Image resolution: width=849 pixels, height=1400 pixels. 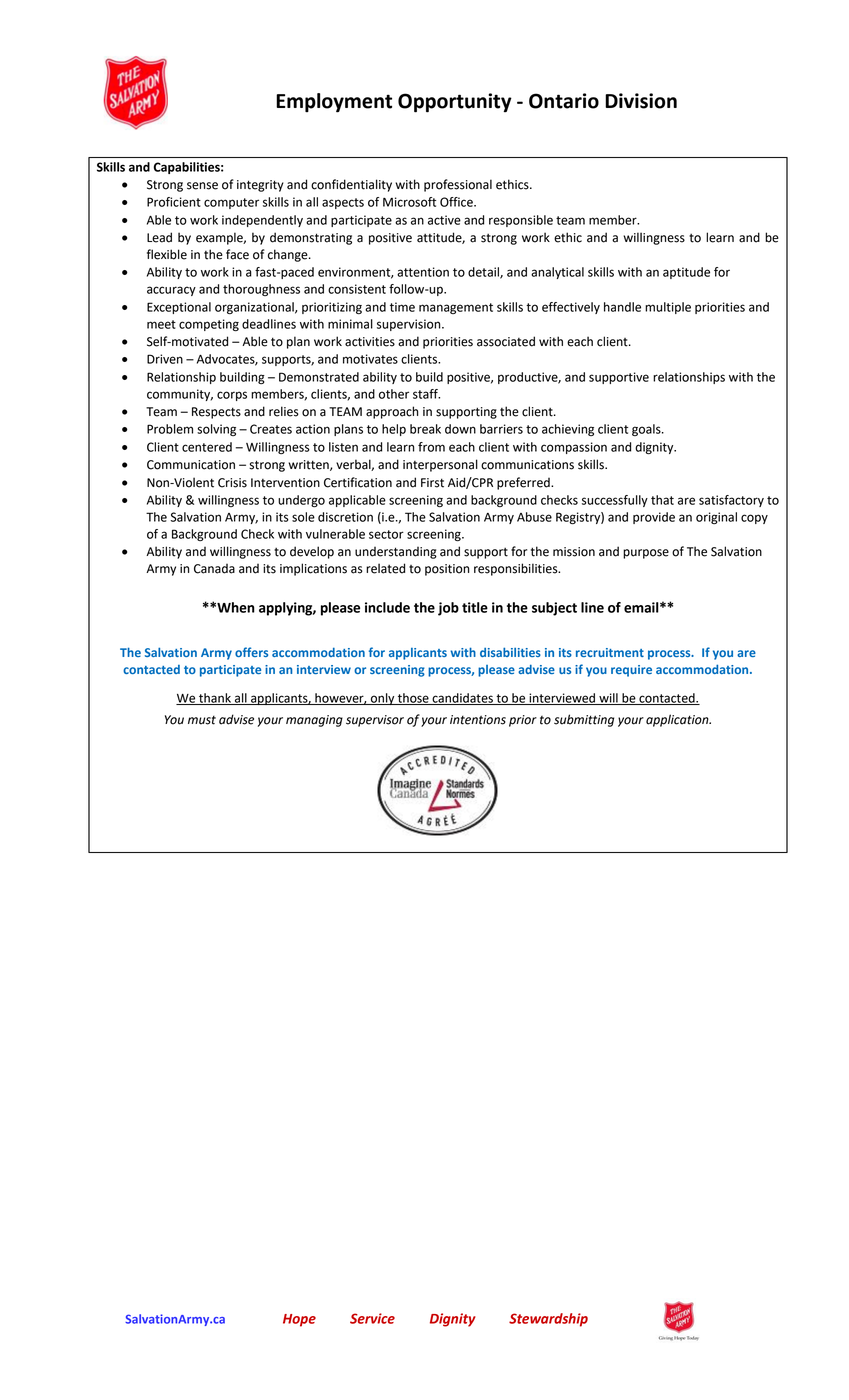 I want to click on sense, so click(x=202, y=186).
